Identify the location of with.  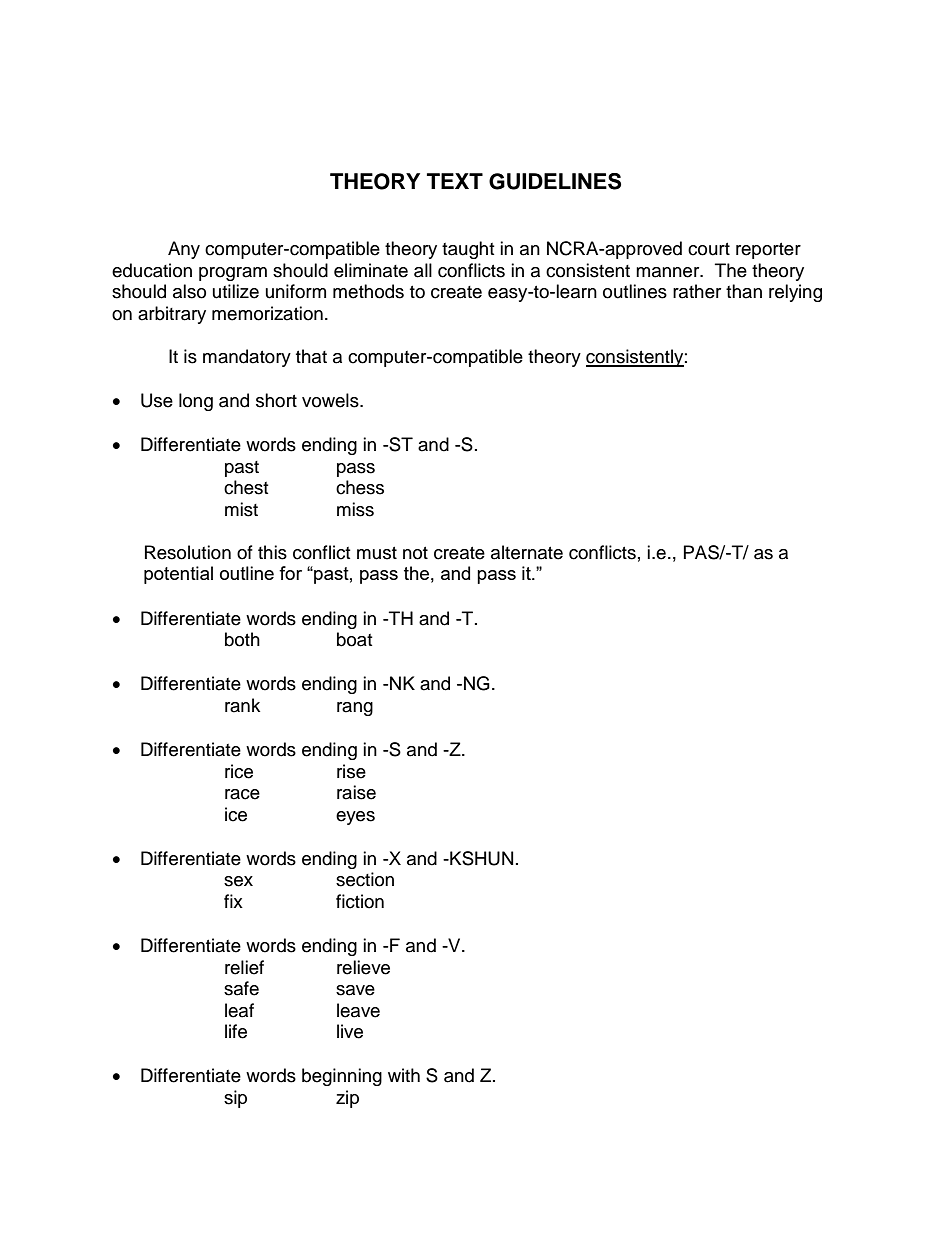
(404, 1075).
